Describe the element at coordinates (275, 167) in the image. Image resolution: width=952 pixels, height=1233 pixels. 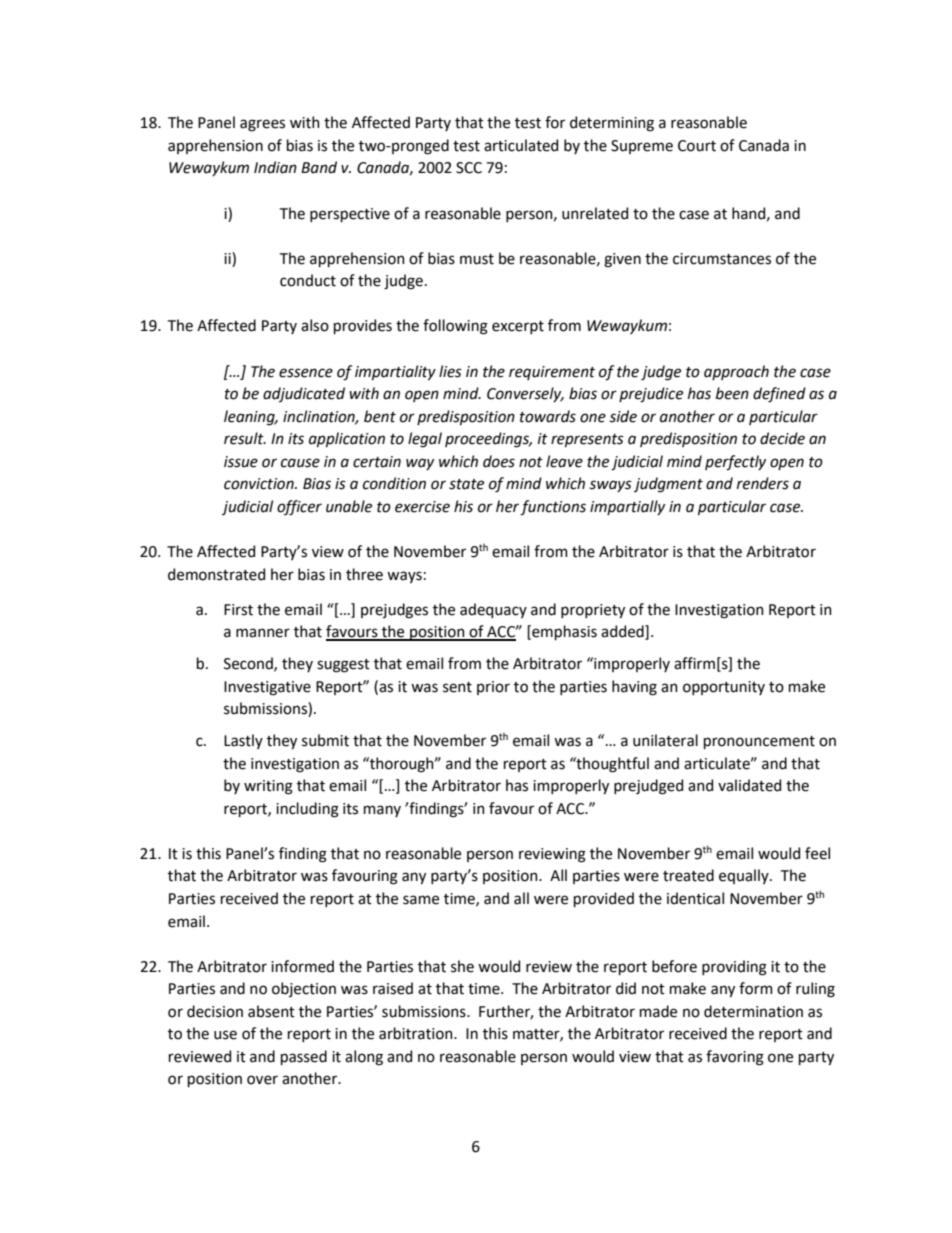
I see `Indian` at that location.
